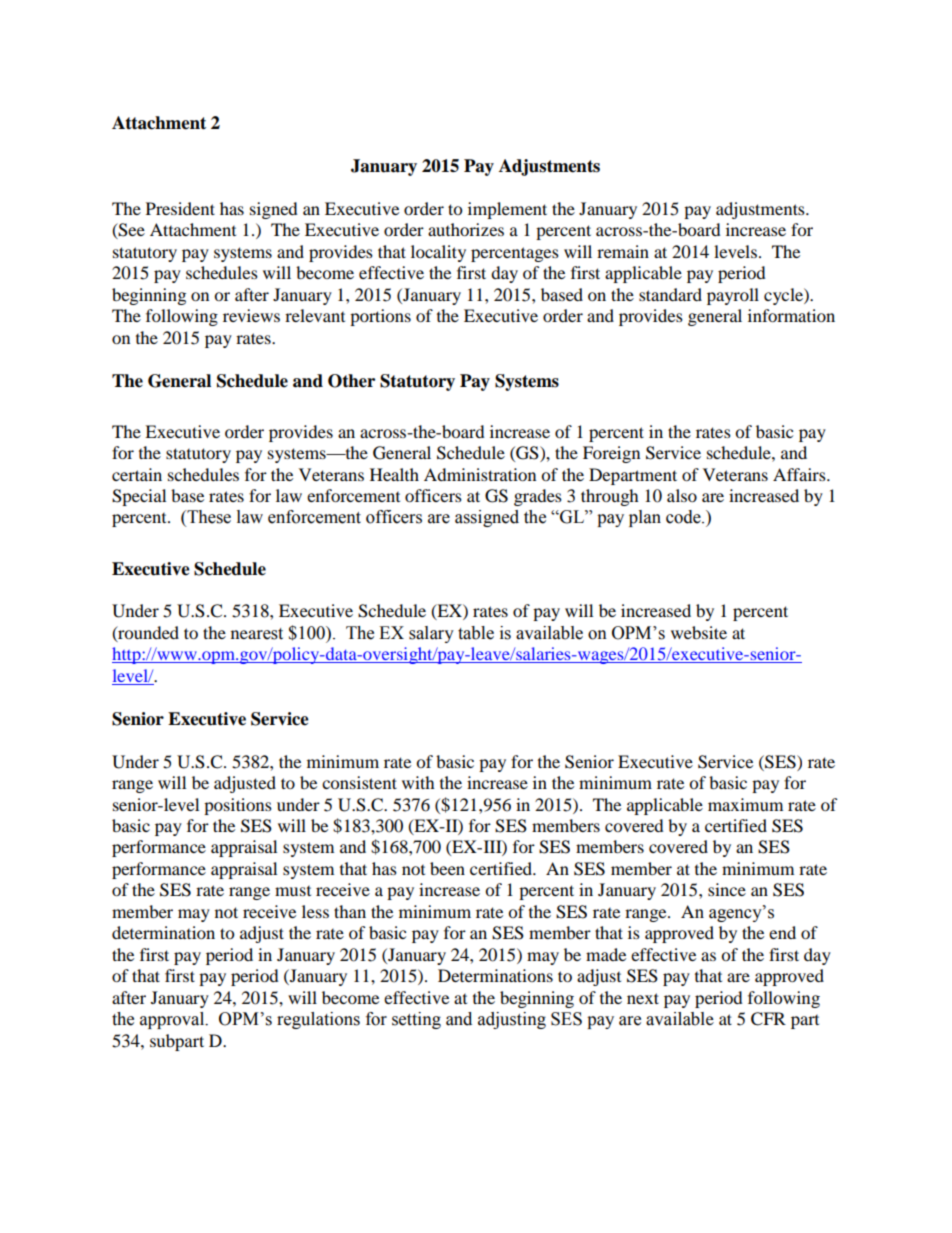 Image resolution: width=952 pixels, height=1233 pixels. What do you see at coordinates (173, 1020) in the page?
I see `approval` at bounding box center [173, 1020].
